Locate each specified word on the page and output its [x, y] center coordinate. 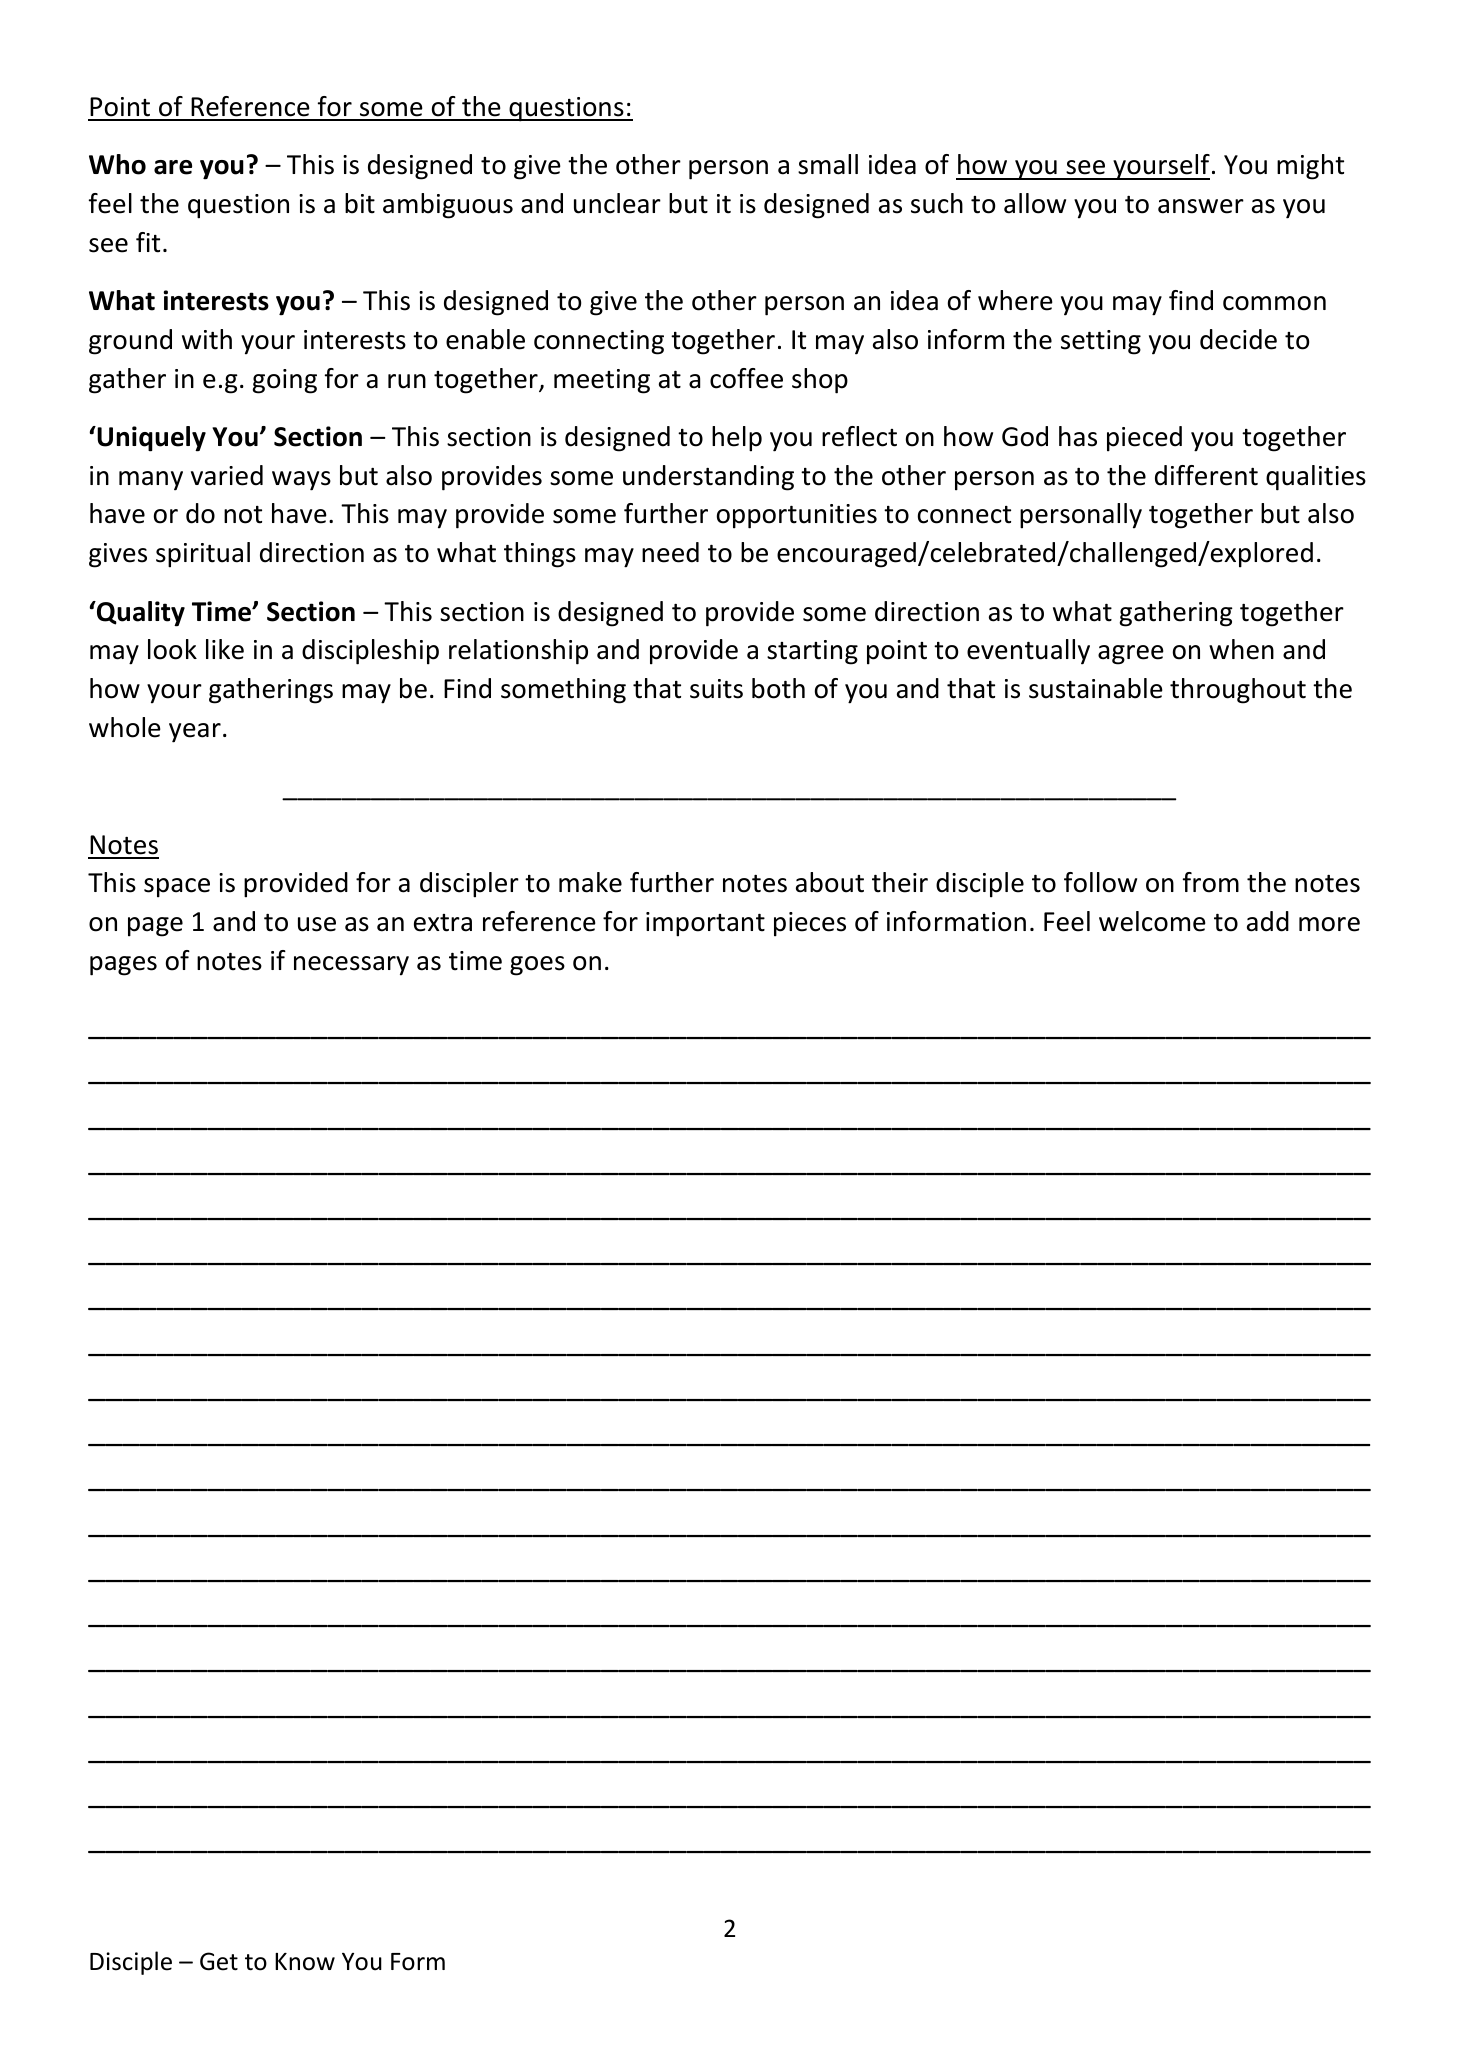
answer [1201, 206]
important [705, 924]
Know [305, 1962]
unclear [617, 203]
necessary [351, 966]
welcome [1152, 921]
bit [360, 203]
